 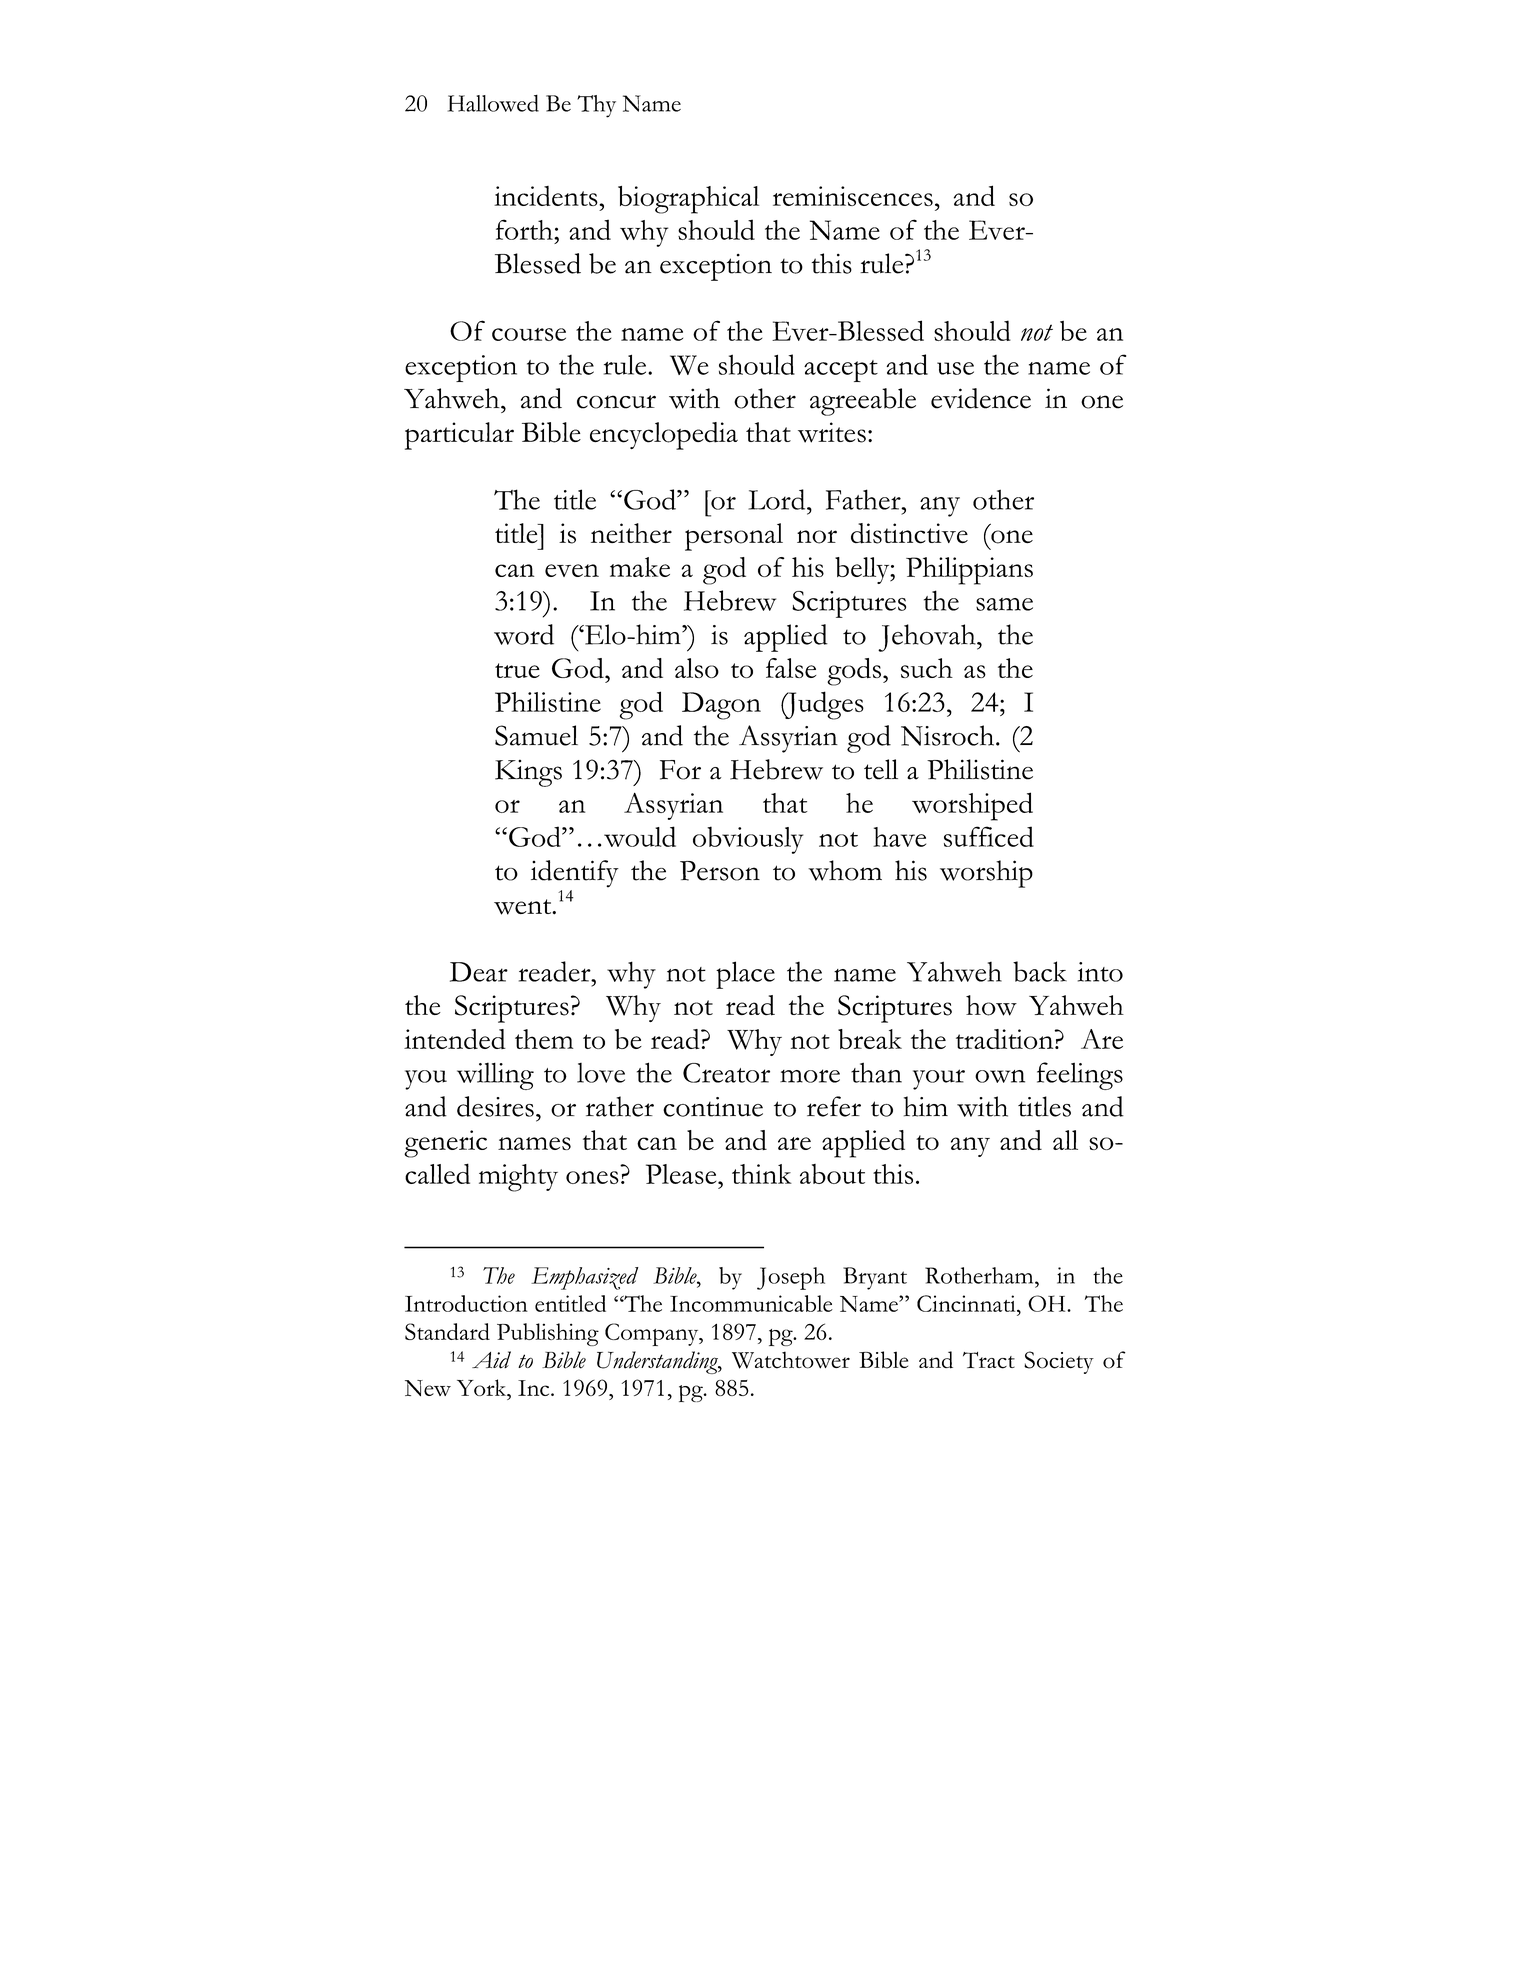 I want to click on Tract, so click(x=989, y=1360).
